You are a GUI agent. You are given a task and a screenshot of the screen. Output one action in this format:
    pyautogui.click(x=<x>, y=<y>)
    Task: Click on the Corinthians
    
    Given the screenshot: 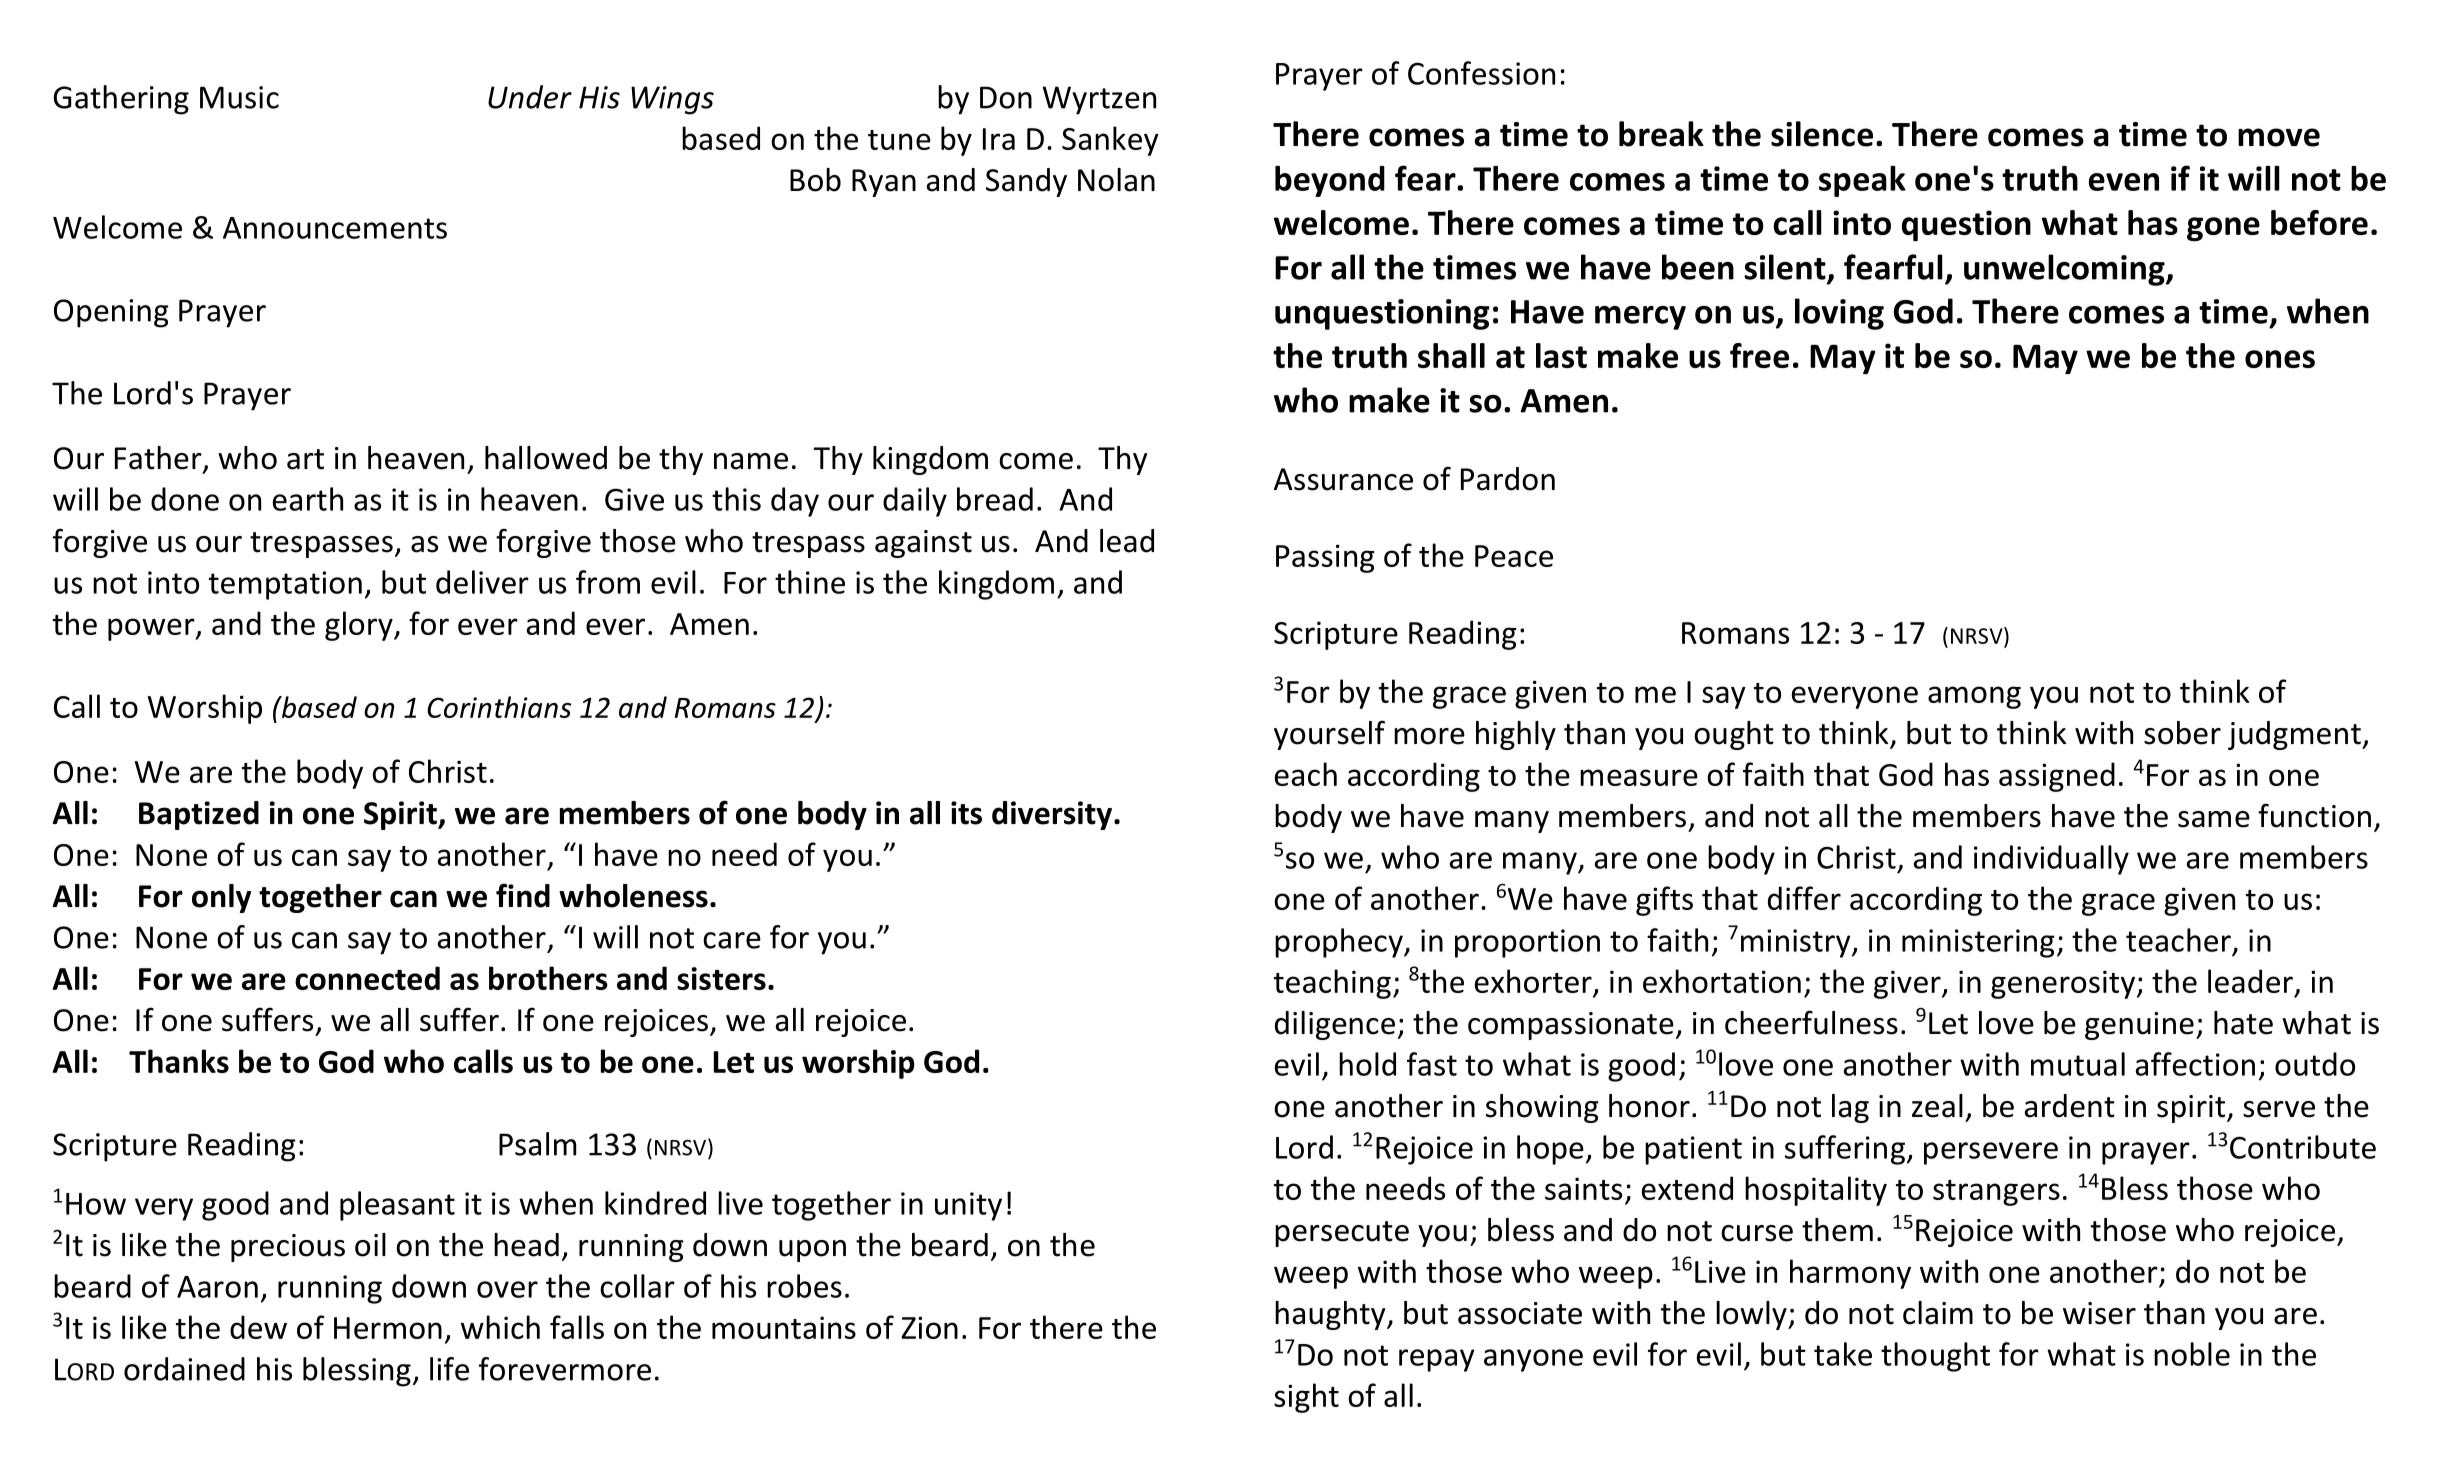 What is the action you would take?
    pyautogui.click(x=499, y=707)
